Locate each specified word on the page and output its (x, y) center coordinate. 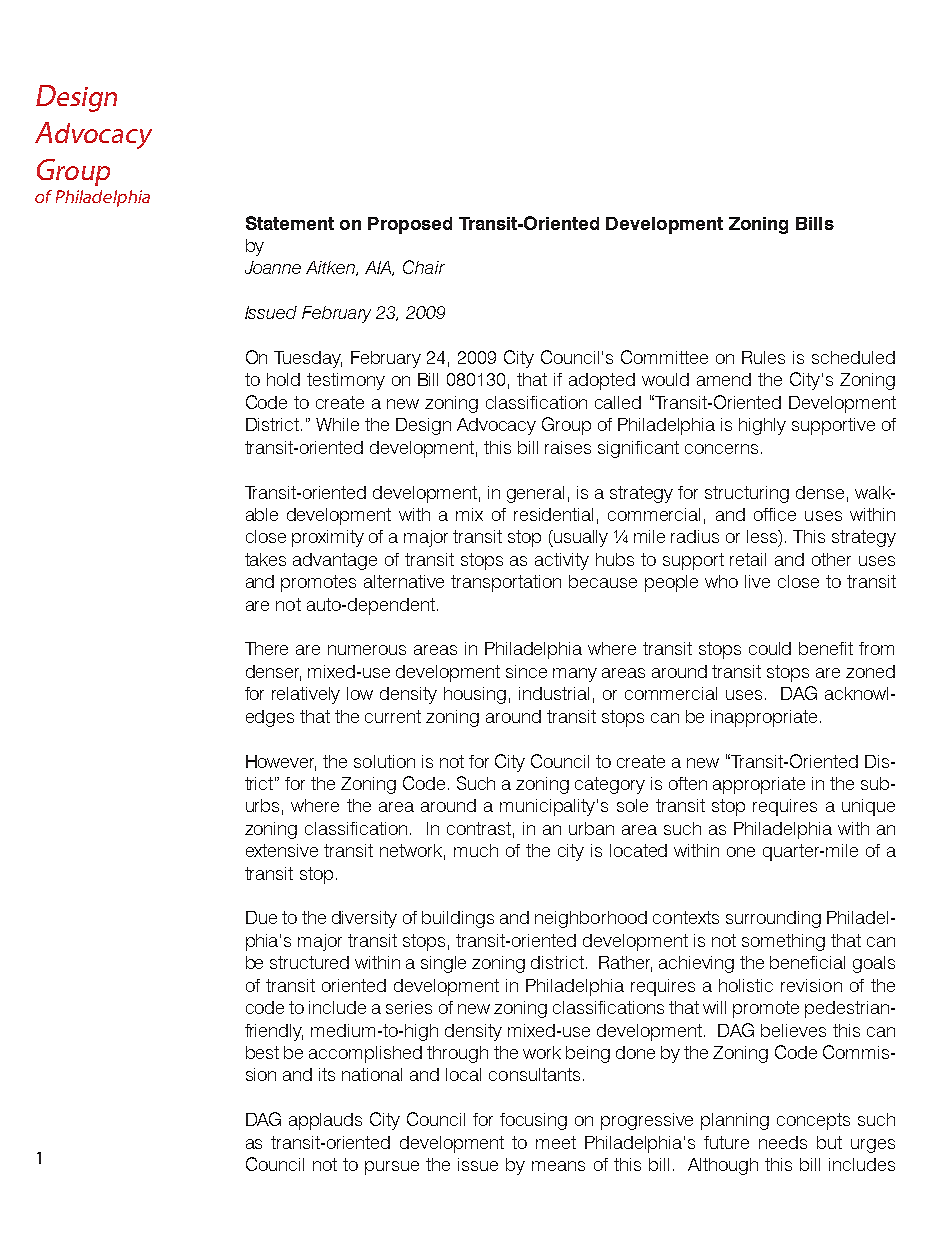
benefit (826, 648)
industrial (554, 693)
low (360, 693)
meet (556, 1142)
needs (783, 1142)
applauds (325, 1121)
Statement (290, 223)
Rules (763, 357)
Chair (424, 267)
